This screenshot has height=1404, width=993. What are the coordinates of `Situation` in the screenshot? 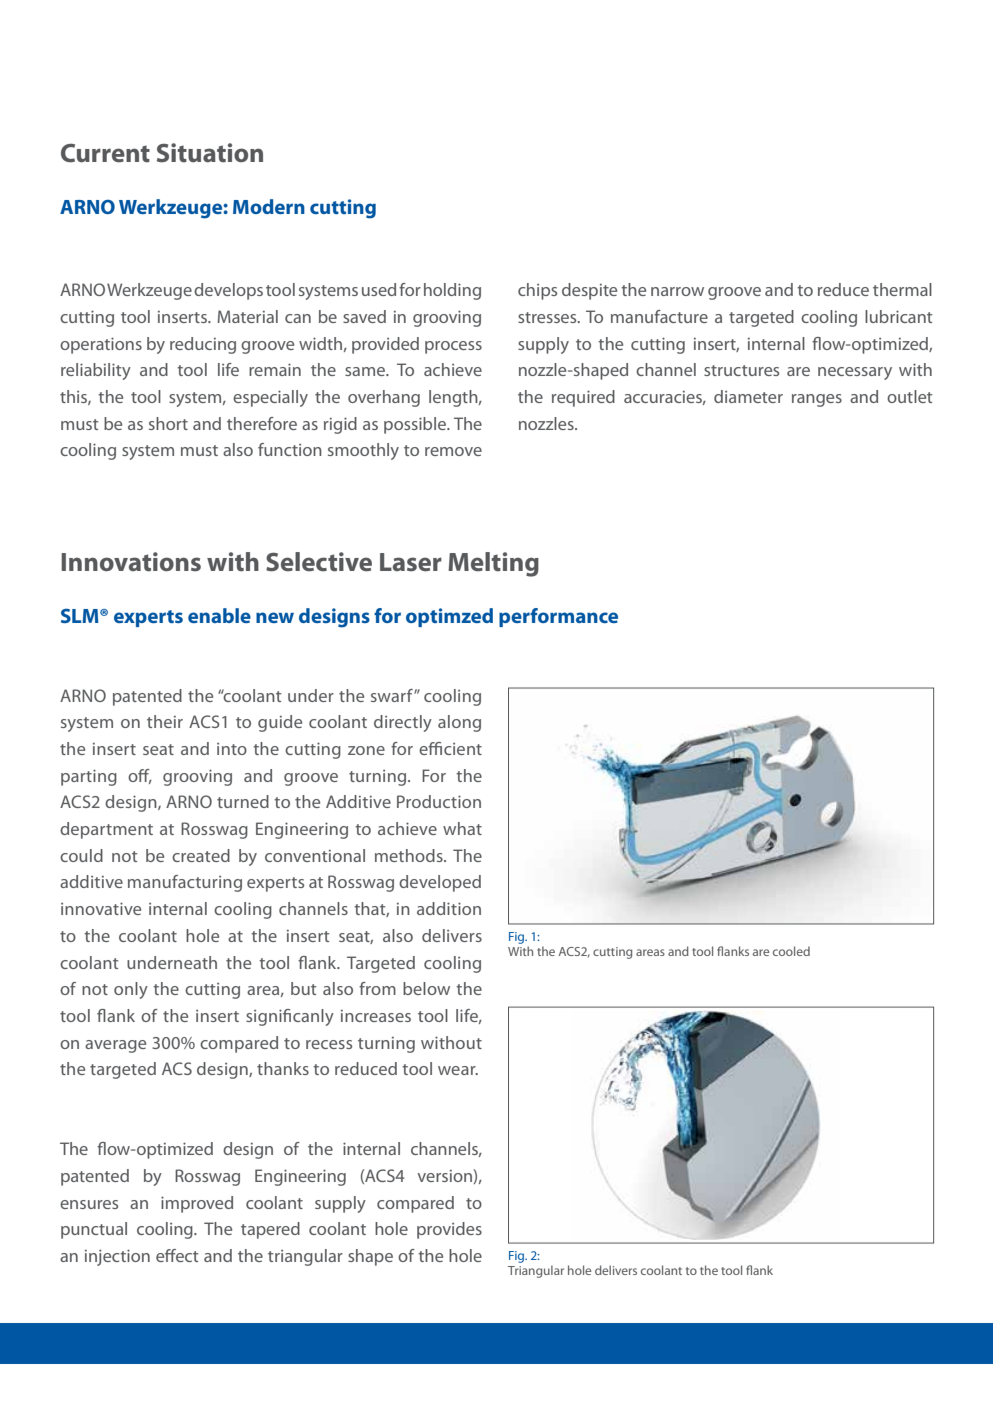 It's located at (210, 153).
